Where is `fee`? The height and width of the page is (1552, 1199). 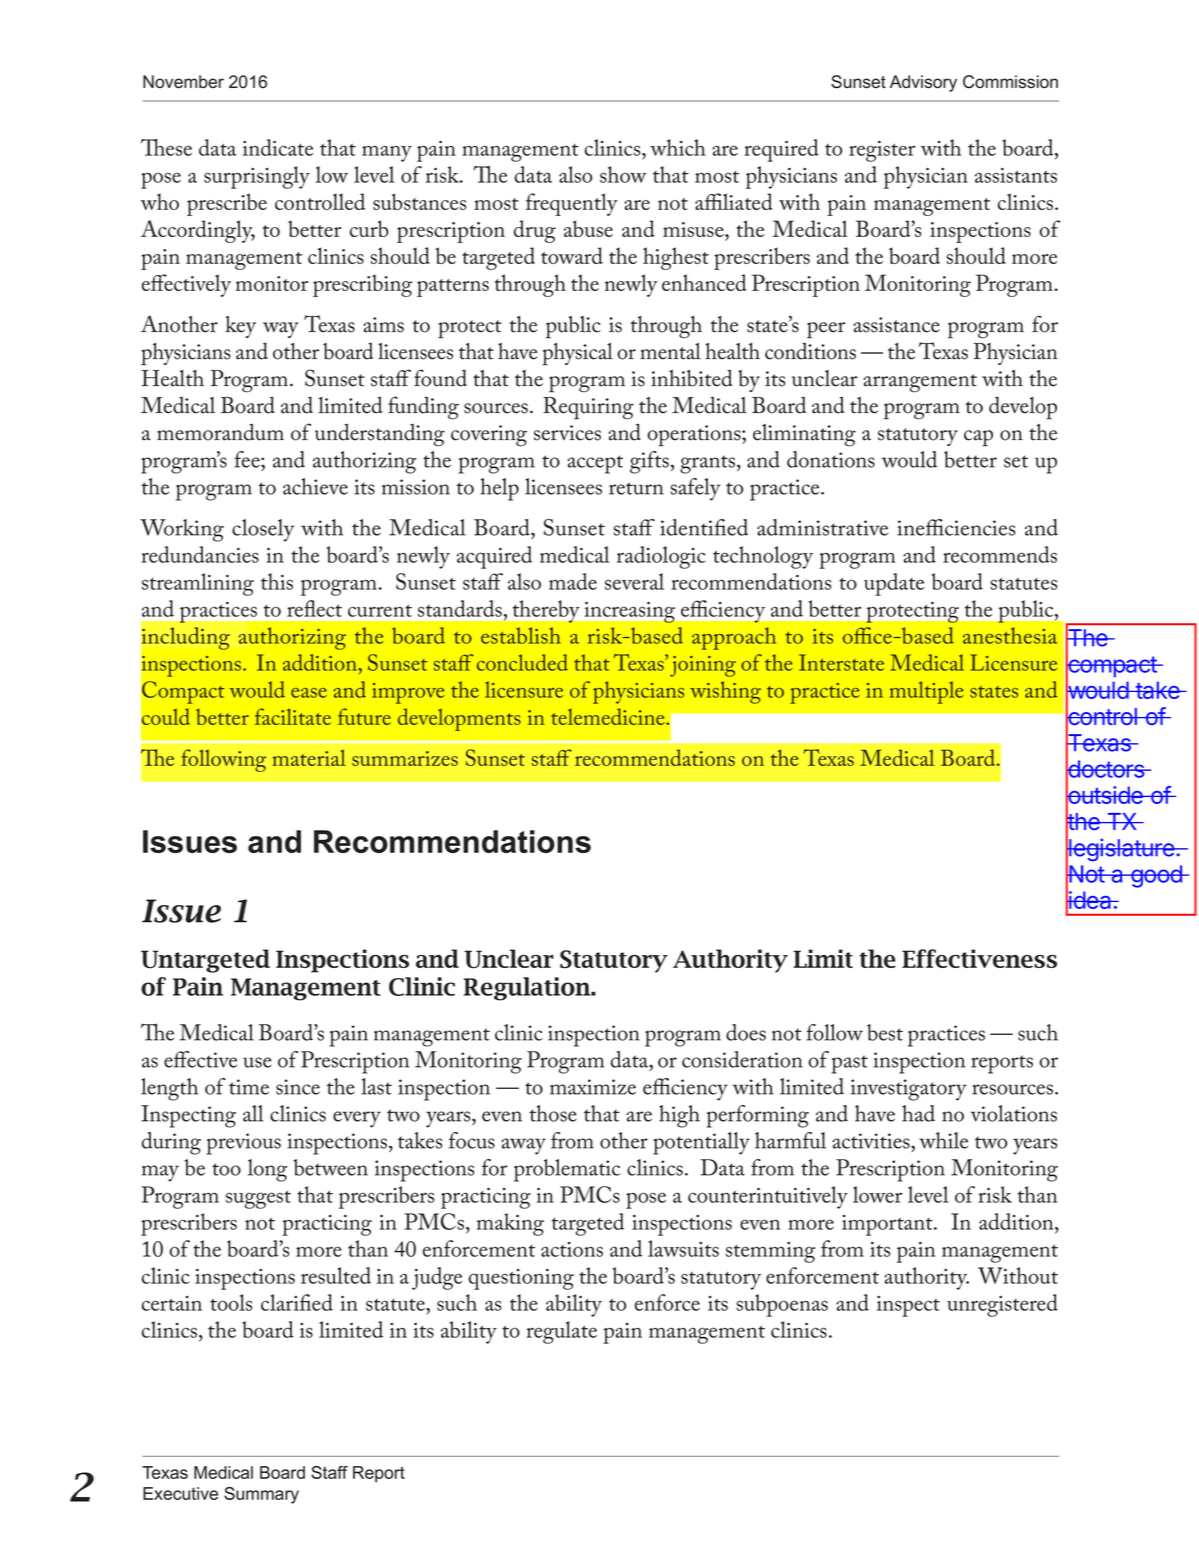
fee is located at coordinates (248, 459).
